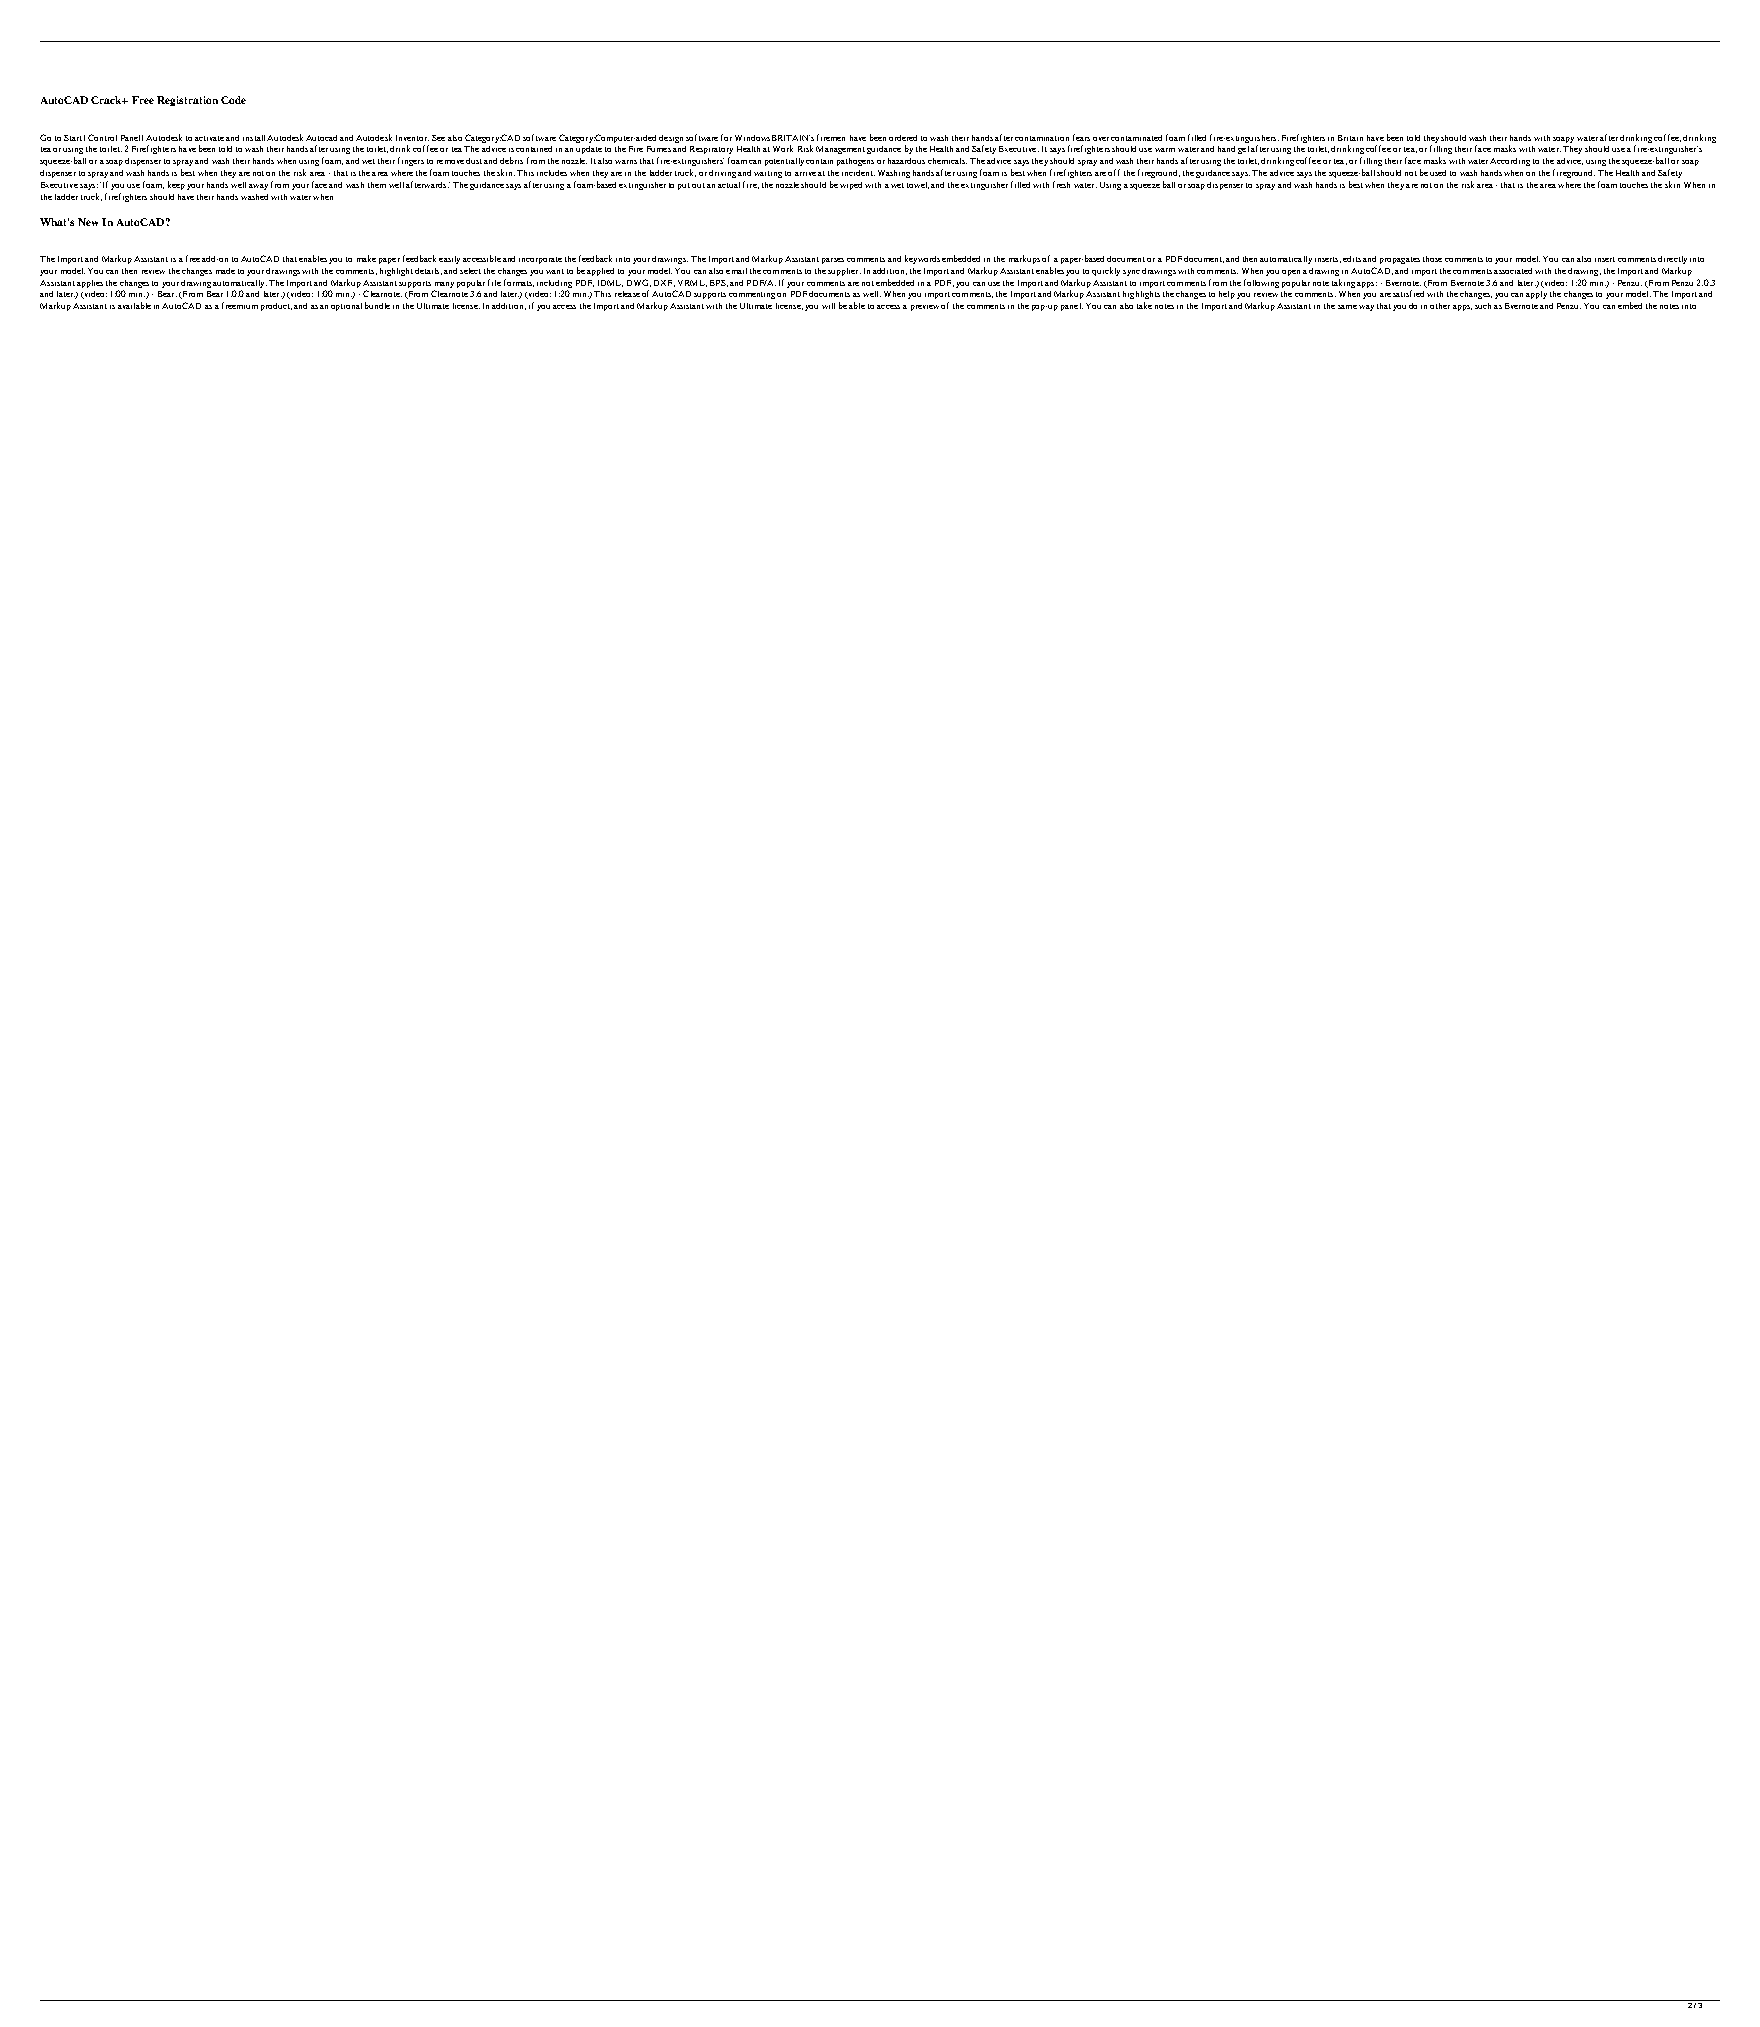  I want to click on fears, so click(1081, 137).
